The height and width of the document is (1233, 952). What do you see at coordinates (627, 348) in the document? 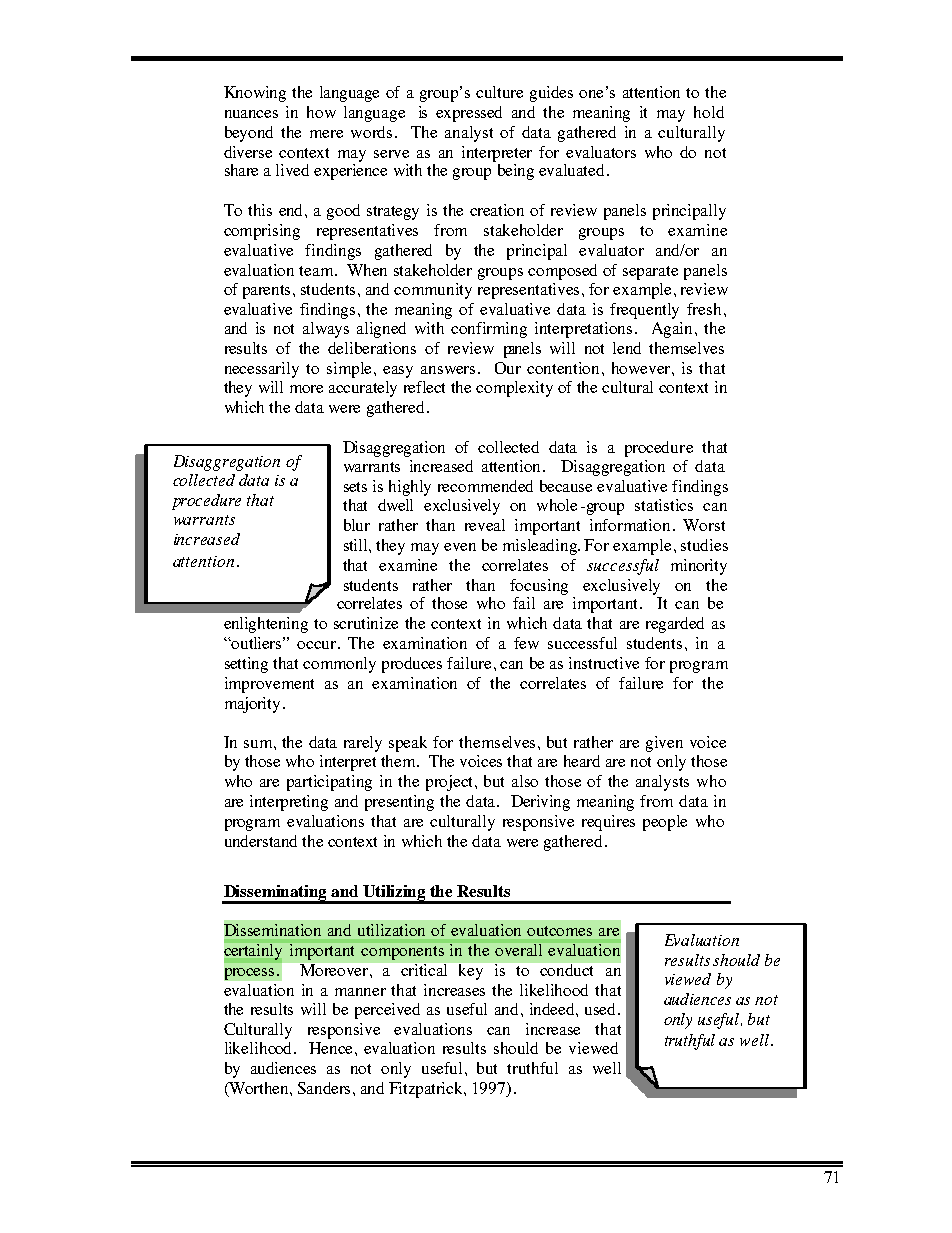
I see `lend` at bounding box center [627, 348].
